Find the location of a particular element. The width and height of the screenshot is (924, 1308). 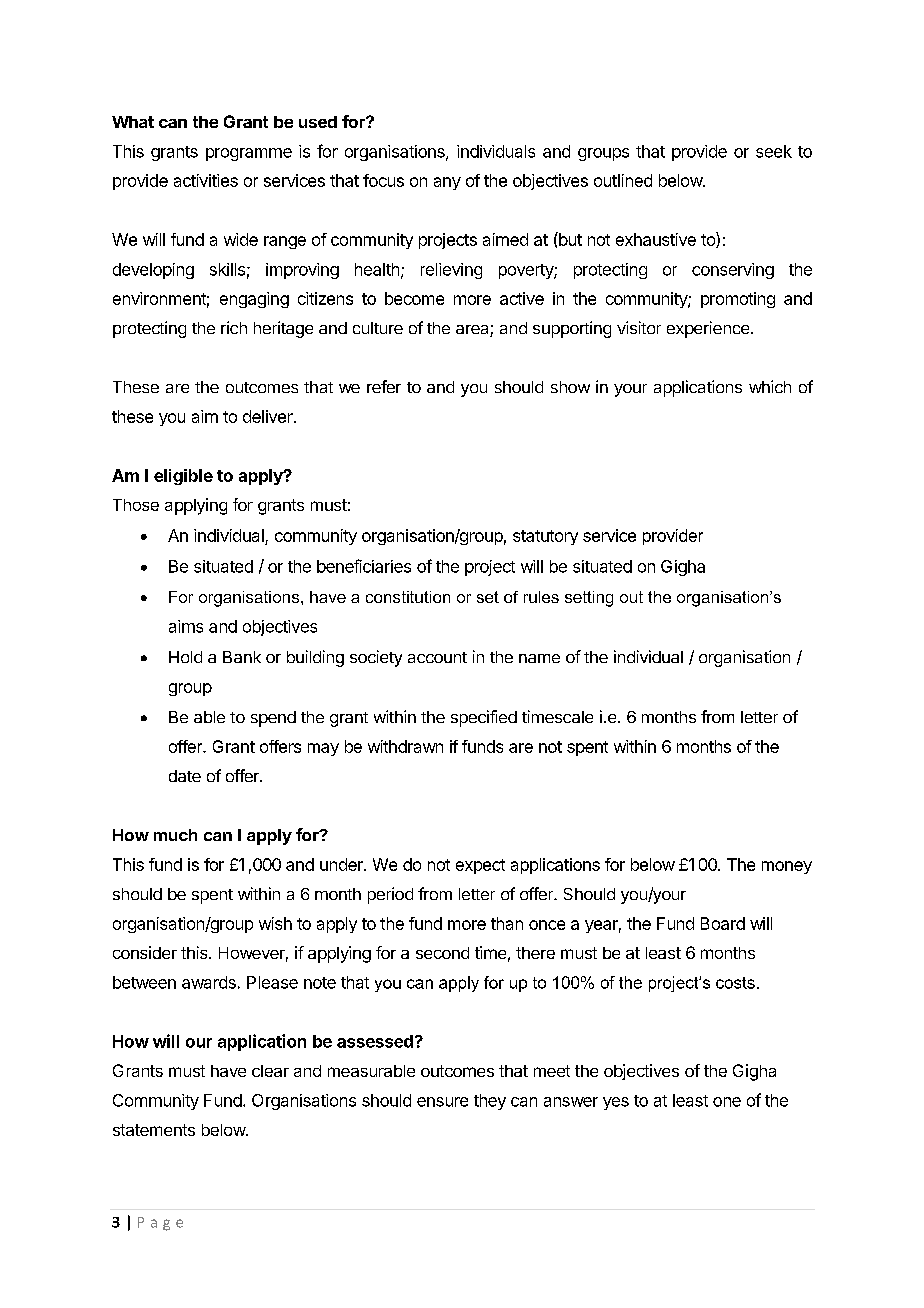

yes is located at coordinates (616, 1103).
